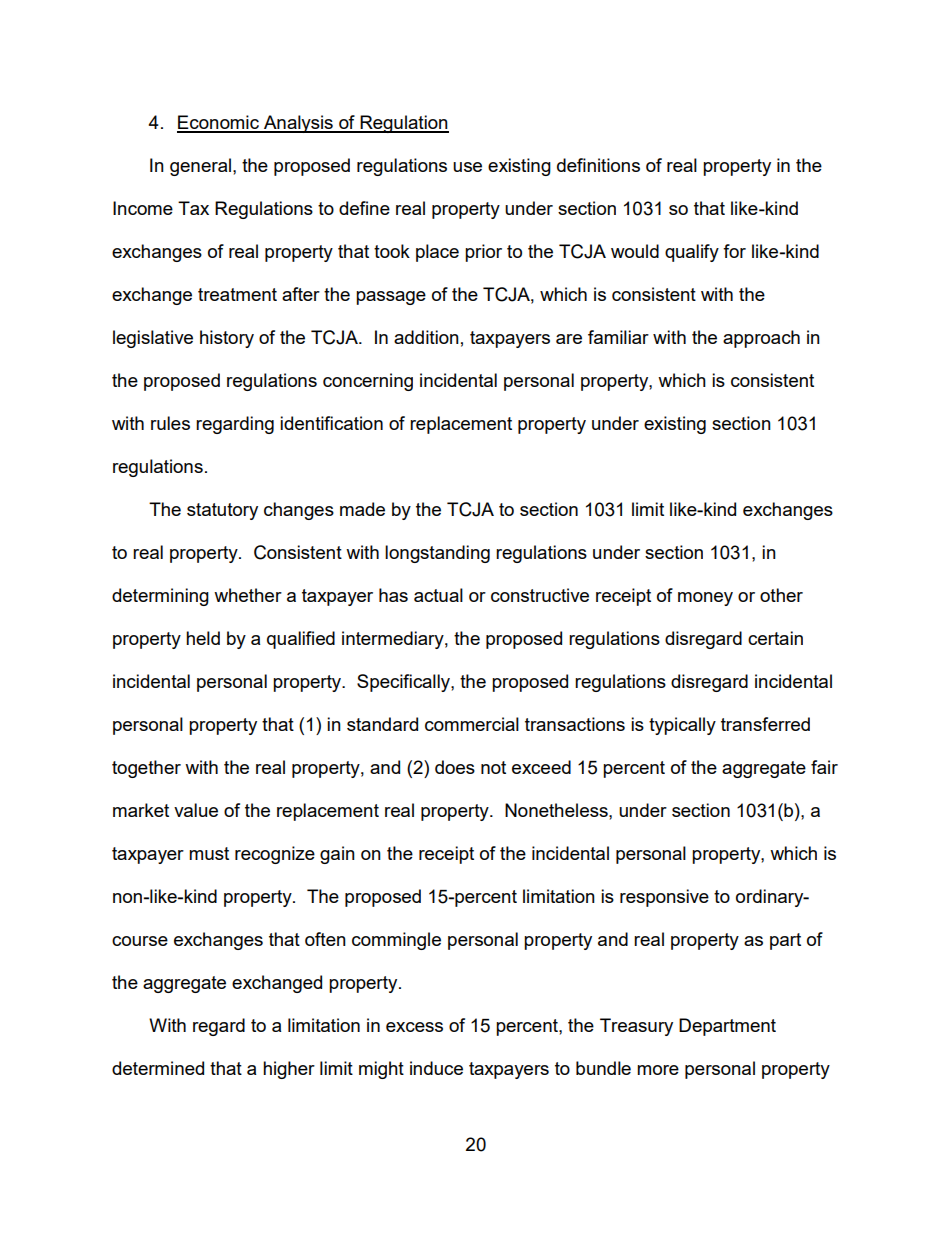 The width and height of the document is (952, 1233). Describe the element at coordinates (472, 724) in the document. I see `commercial` at that location.
